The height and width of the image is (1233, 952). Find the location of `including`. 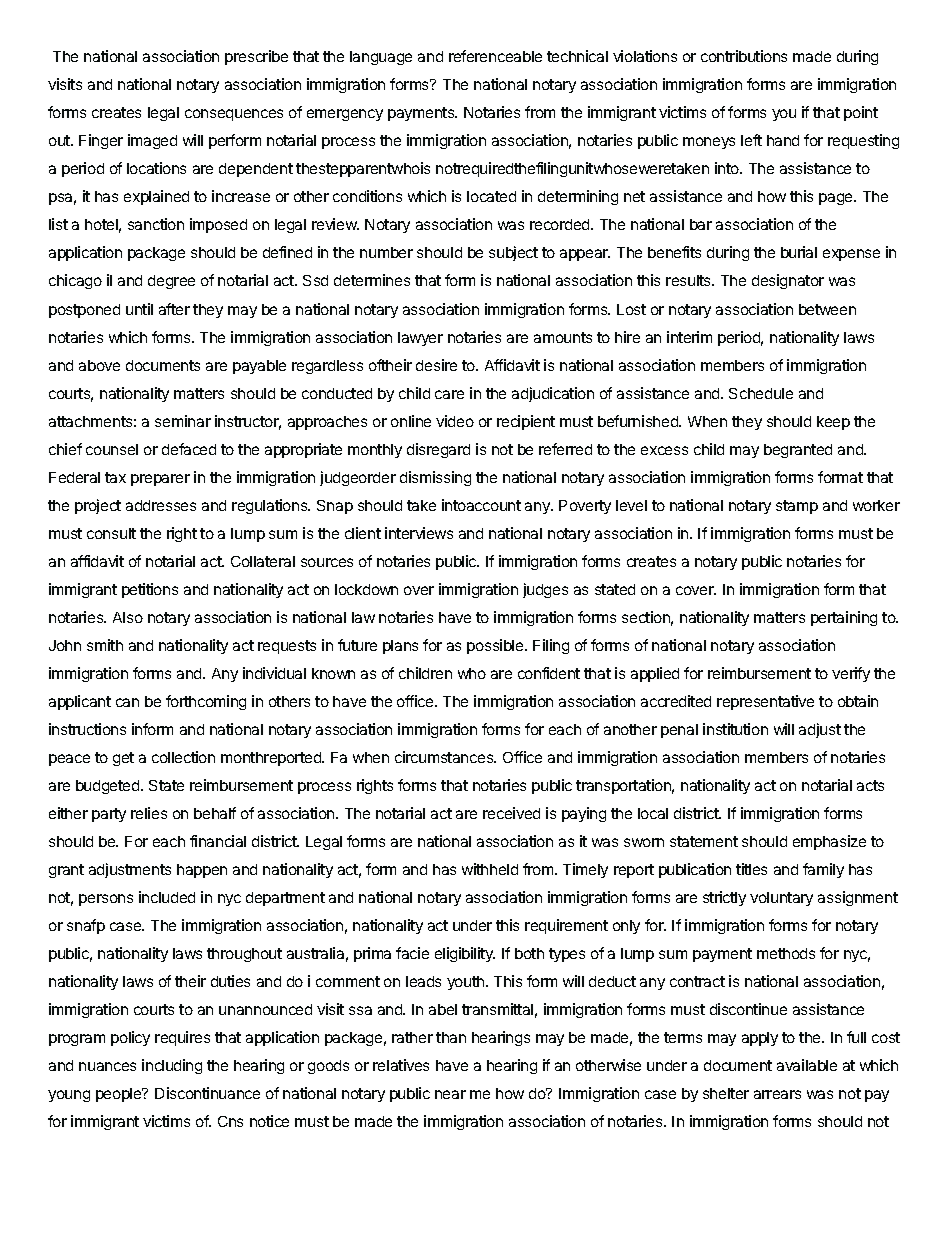

including is located at coordinates (172, 1066).
